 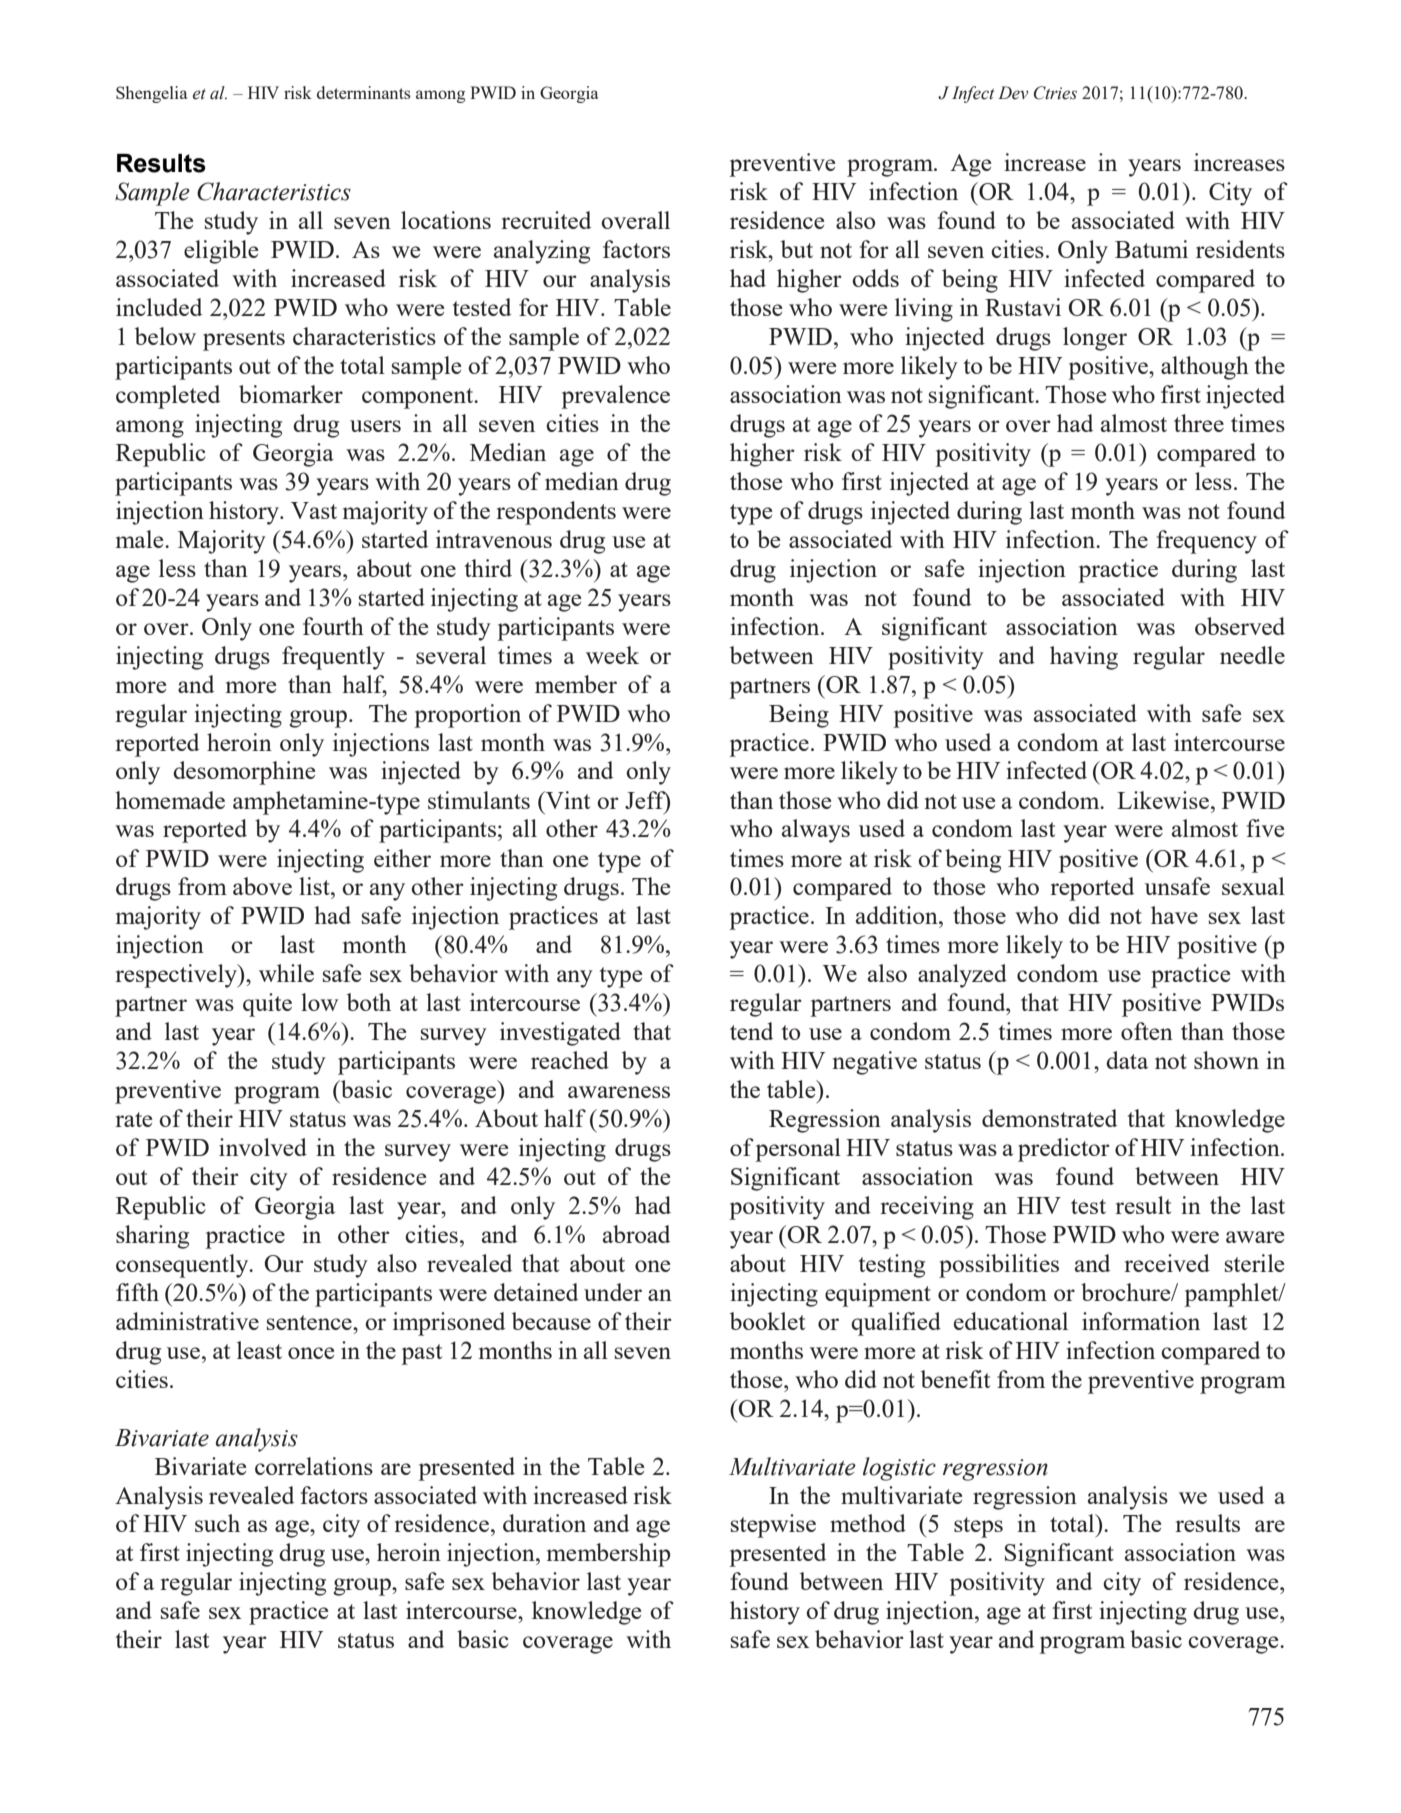 I want to click on often, so click(x=1147, y=1031).
